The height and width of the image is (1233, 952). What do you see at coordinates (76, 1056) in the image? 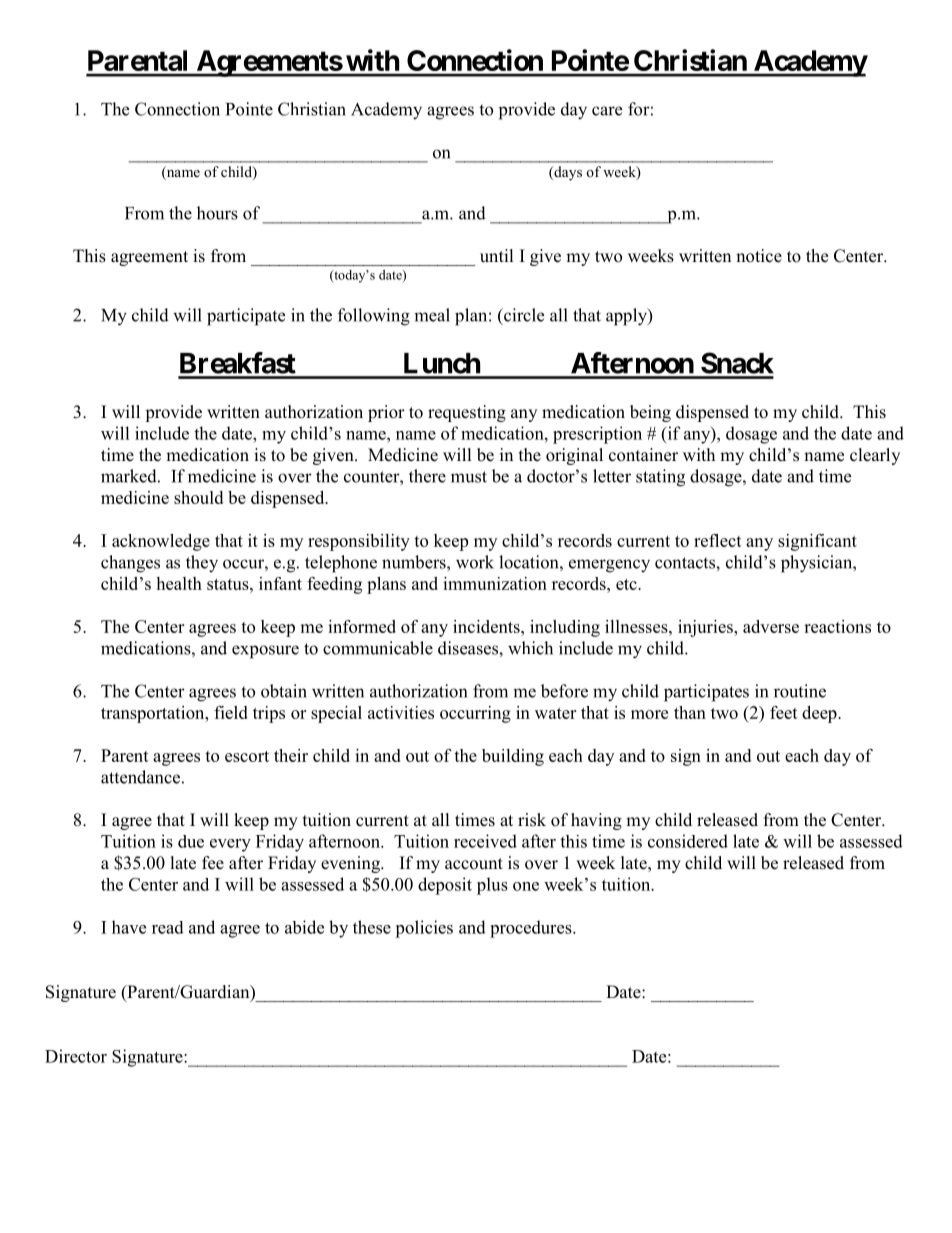
I see `Director` at bounding box center [76, 1056].
